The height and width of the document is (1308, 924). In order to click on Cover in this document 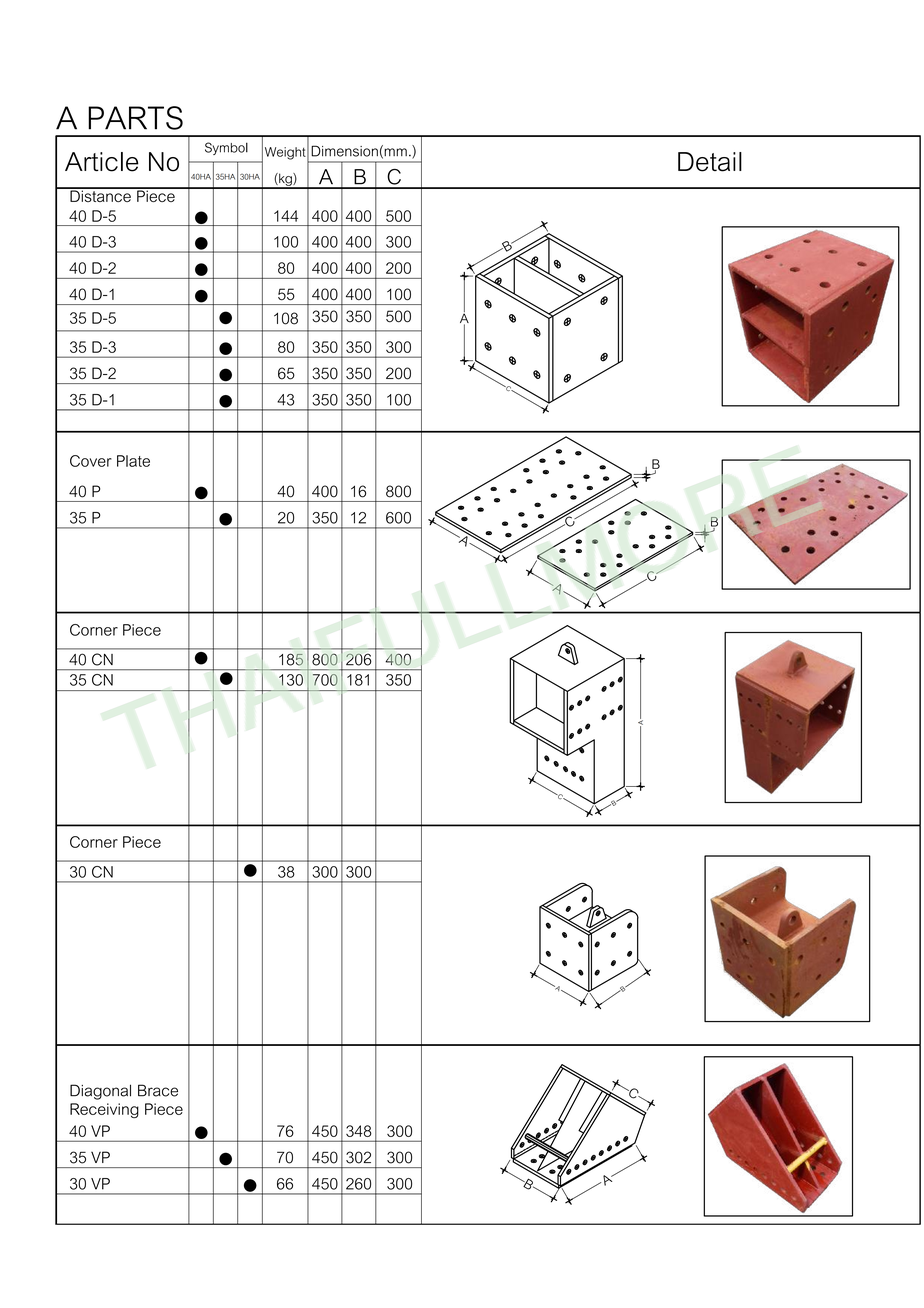, I will do `click(91, 461)`.
